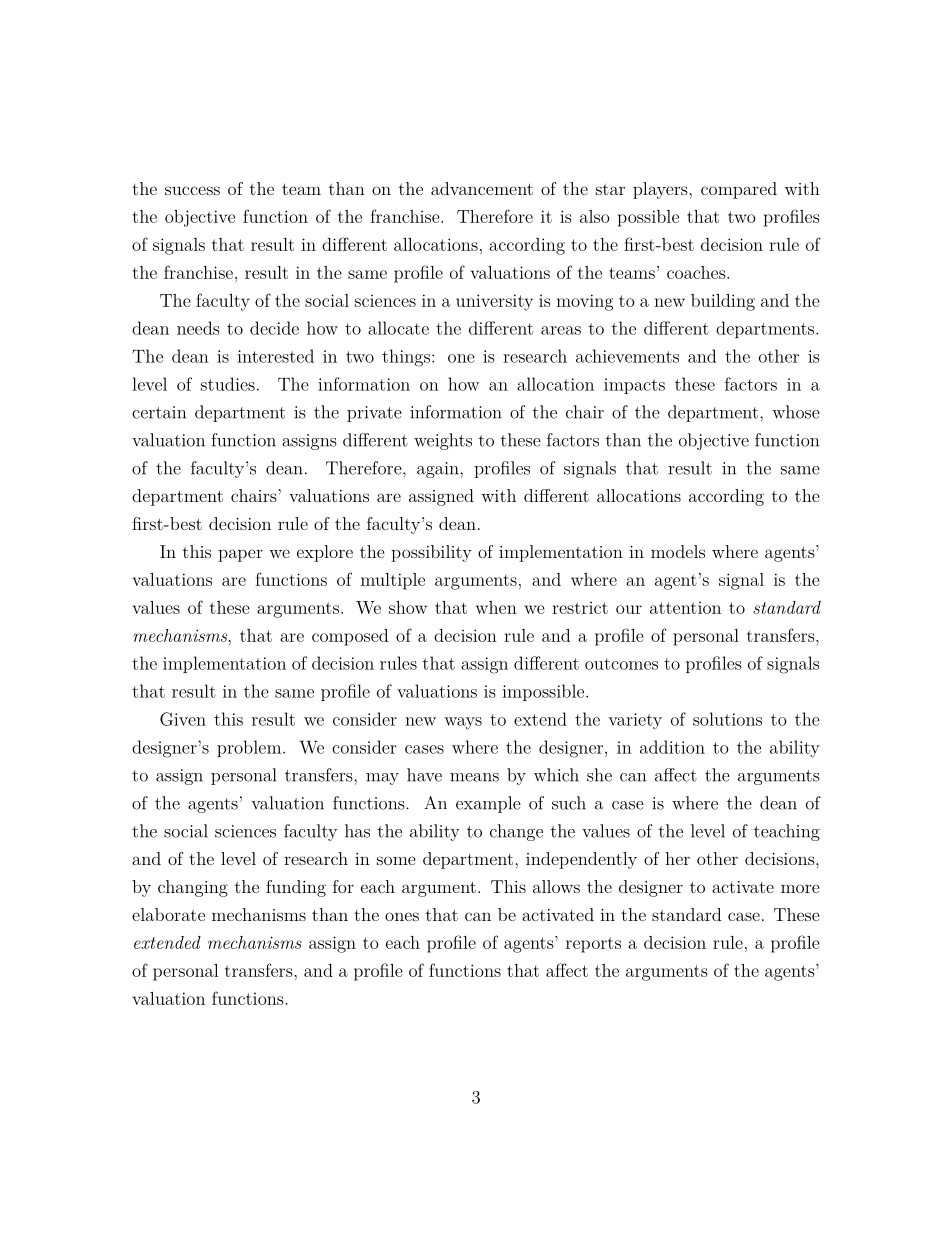 Image resolution: width=952 pixels, height=1233 pixels. Describe the element at coordinates (240, 555) in the image. I see `paper` at that location.
